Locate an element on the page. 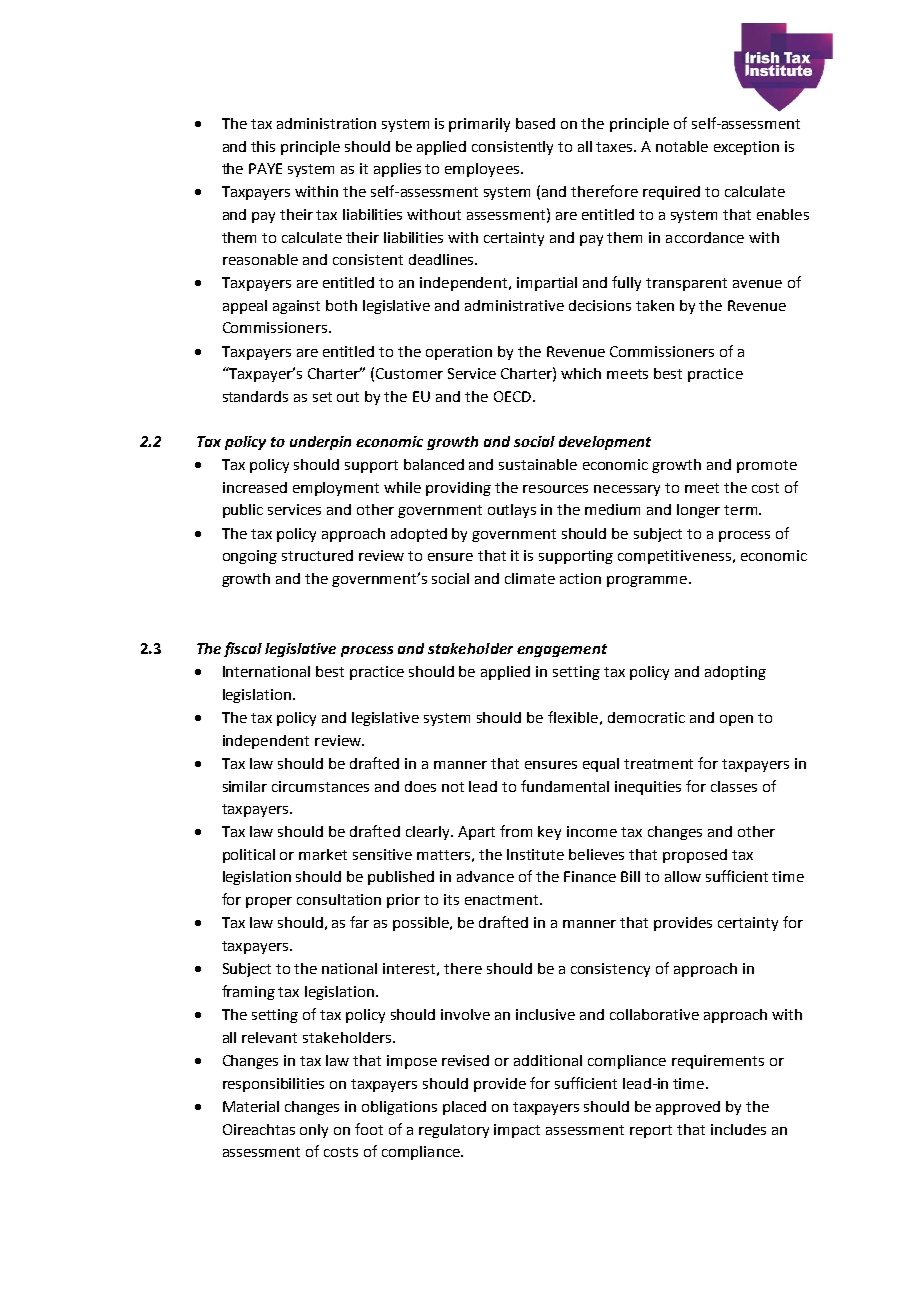  only is located at coordinates (314, 1131).
